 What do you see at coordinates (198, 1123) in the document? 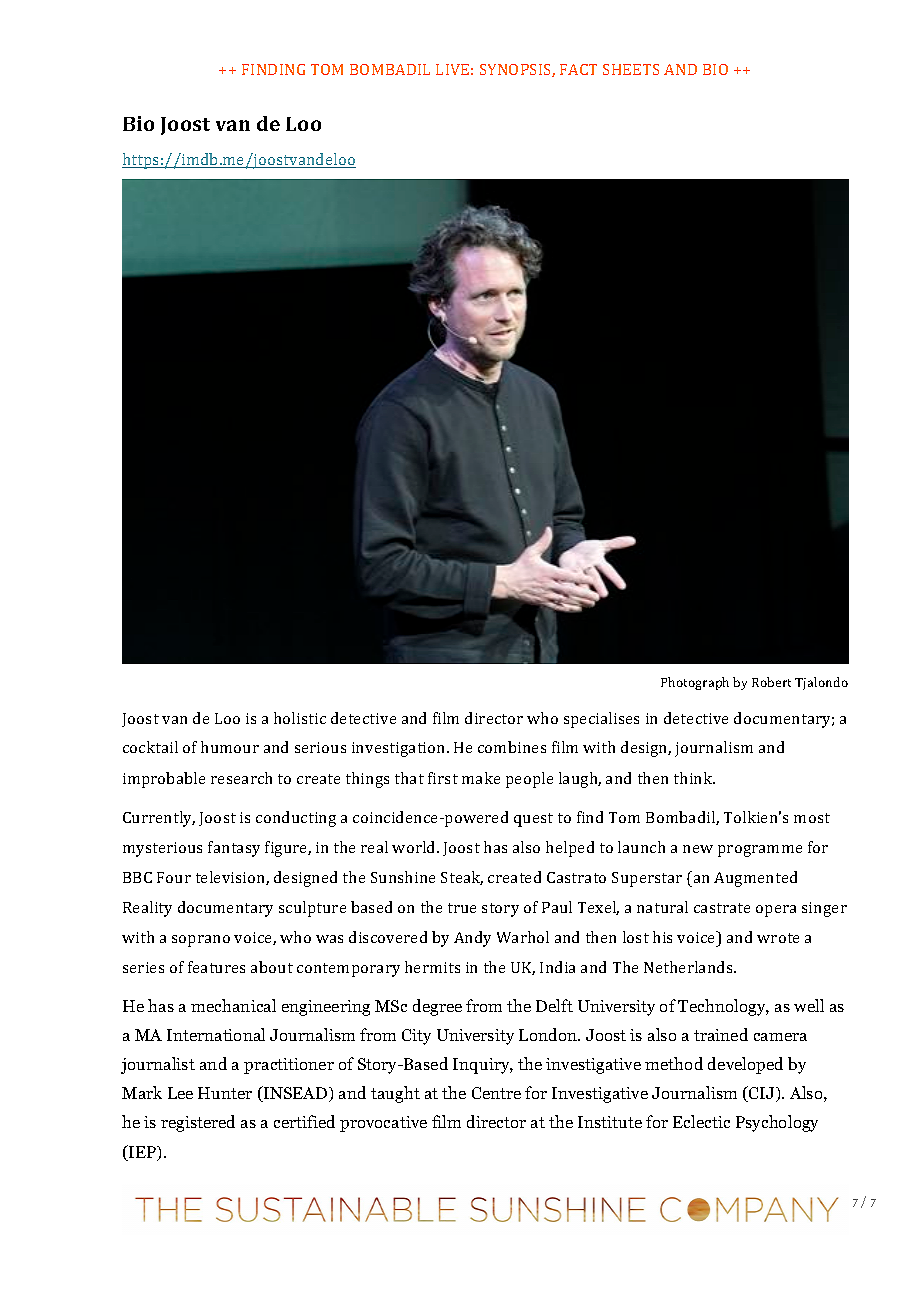
I see `registered` at bounding box center [198, 1123].
